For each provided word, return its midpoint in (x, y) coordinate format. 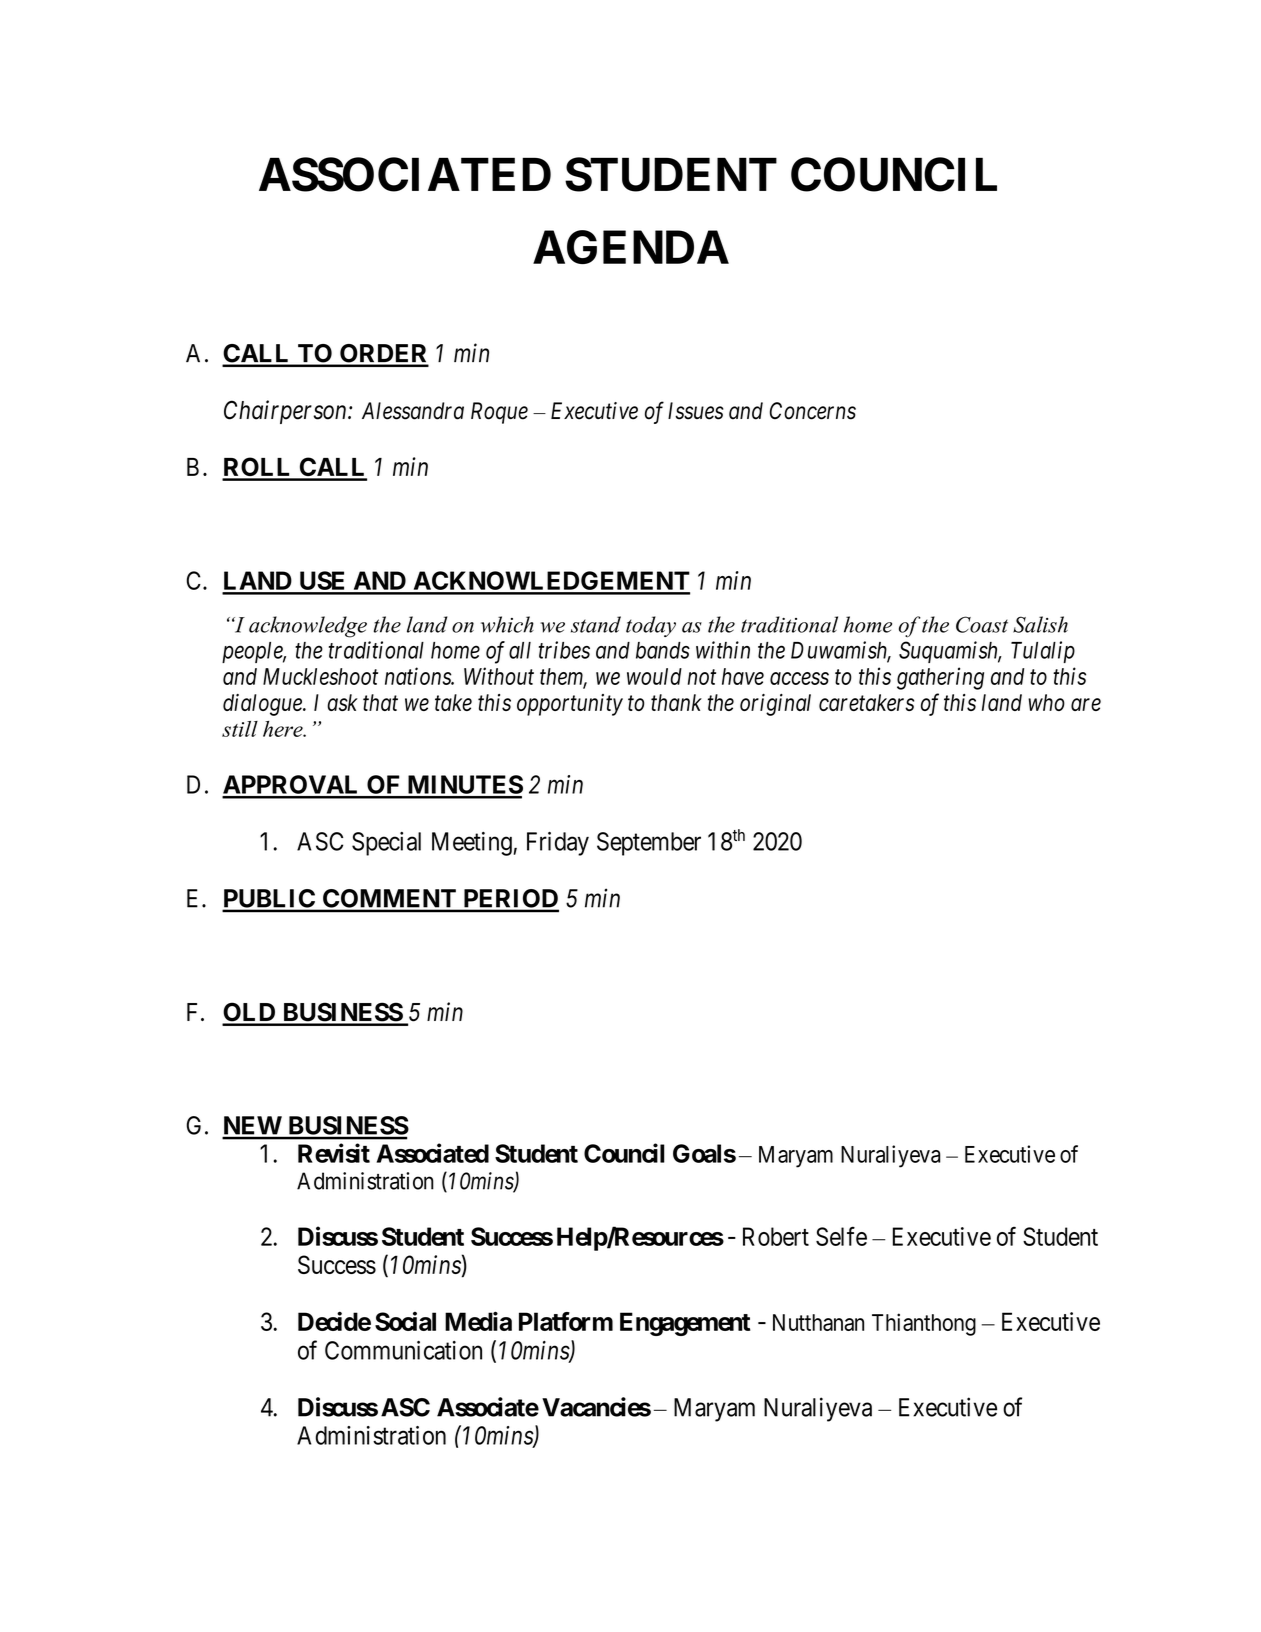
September (649, 844)
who (1046, 702)
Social (405, 1321)
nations (419, 676)
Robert (776, 1236)
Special (386, 844)
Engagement (685, 1324)
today (651, 626)
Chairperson (286, 412)
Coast (982, 624)
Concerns (813, 411)
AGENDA (631, 247)
